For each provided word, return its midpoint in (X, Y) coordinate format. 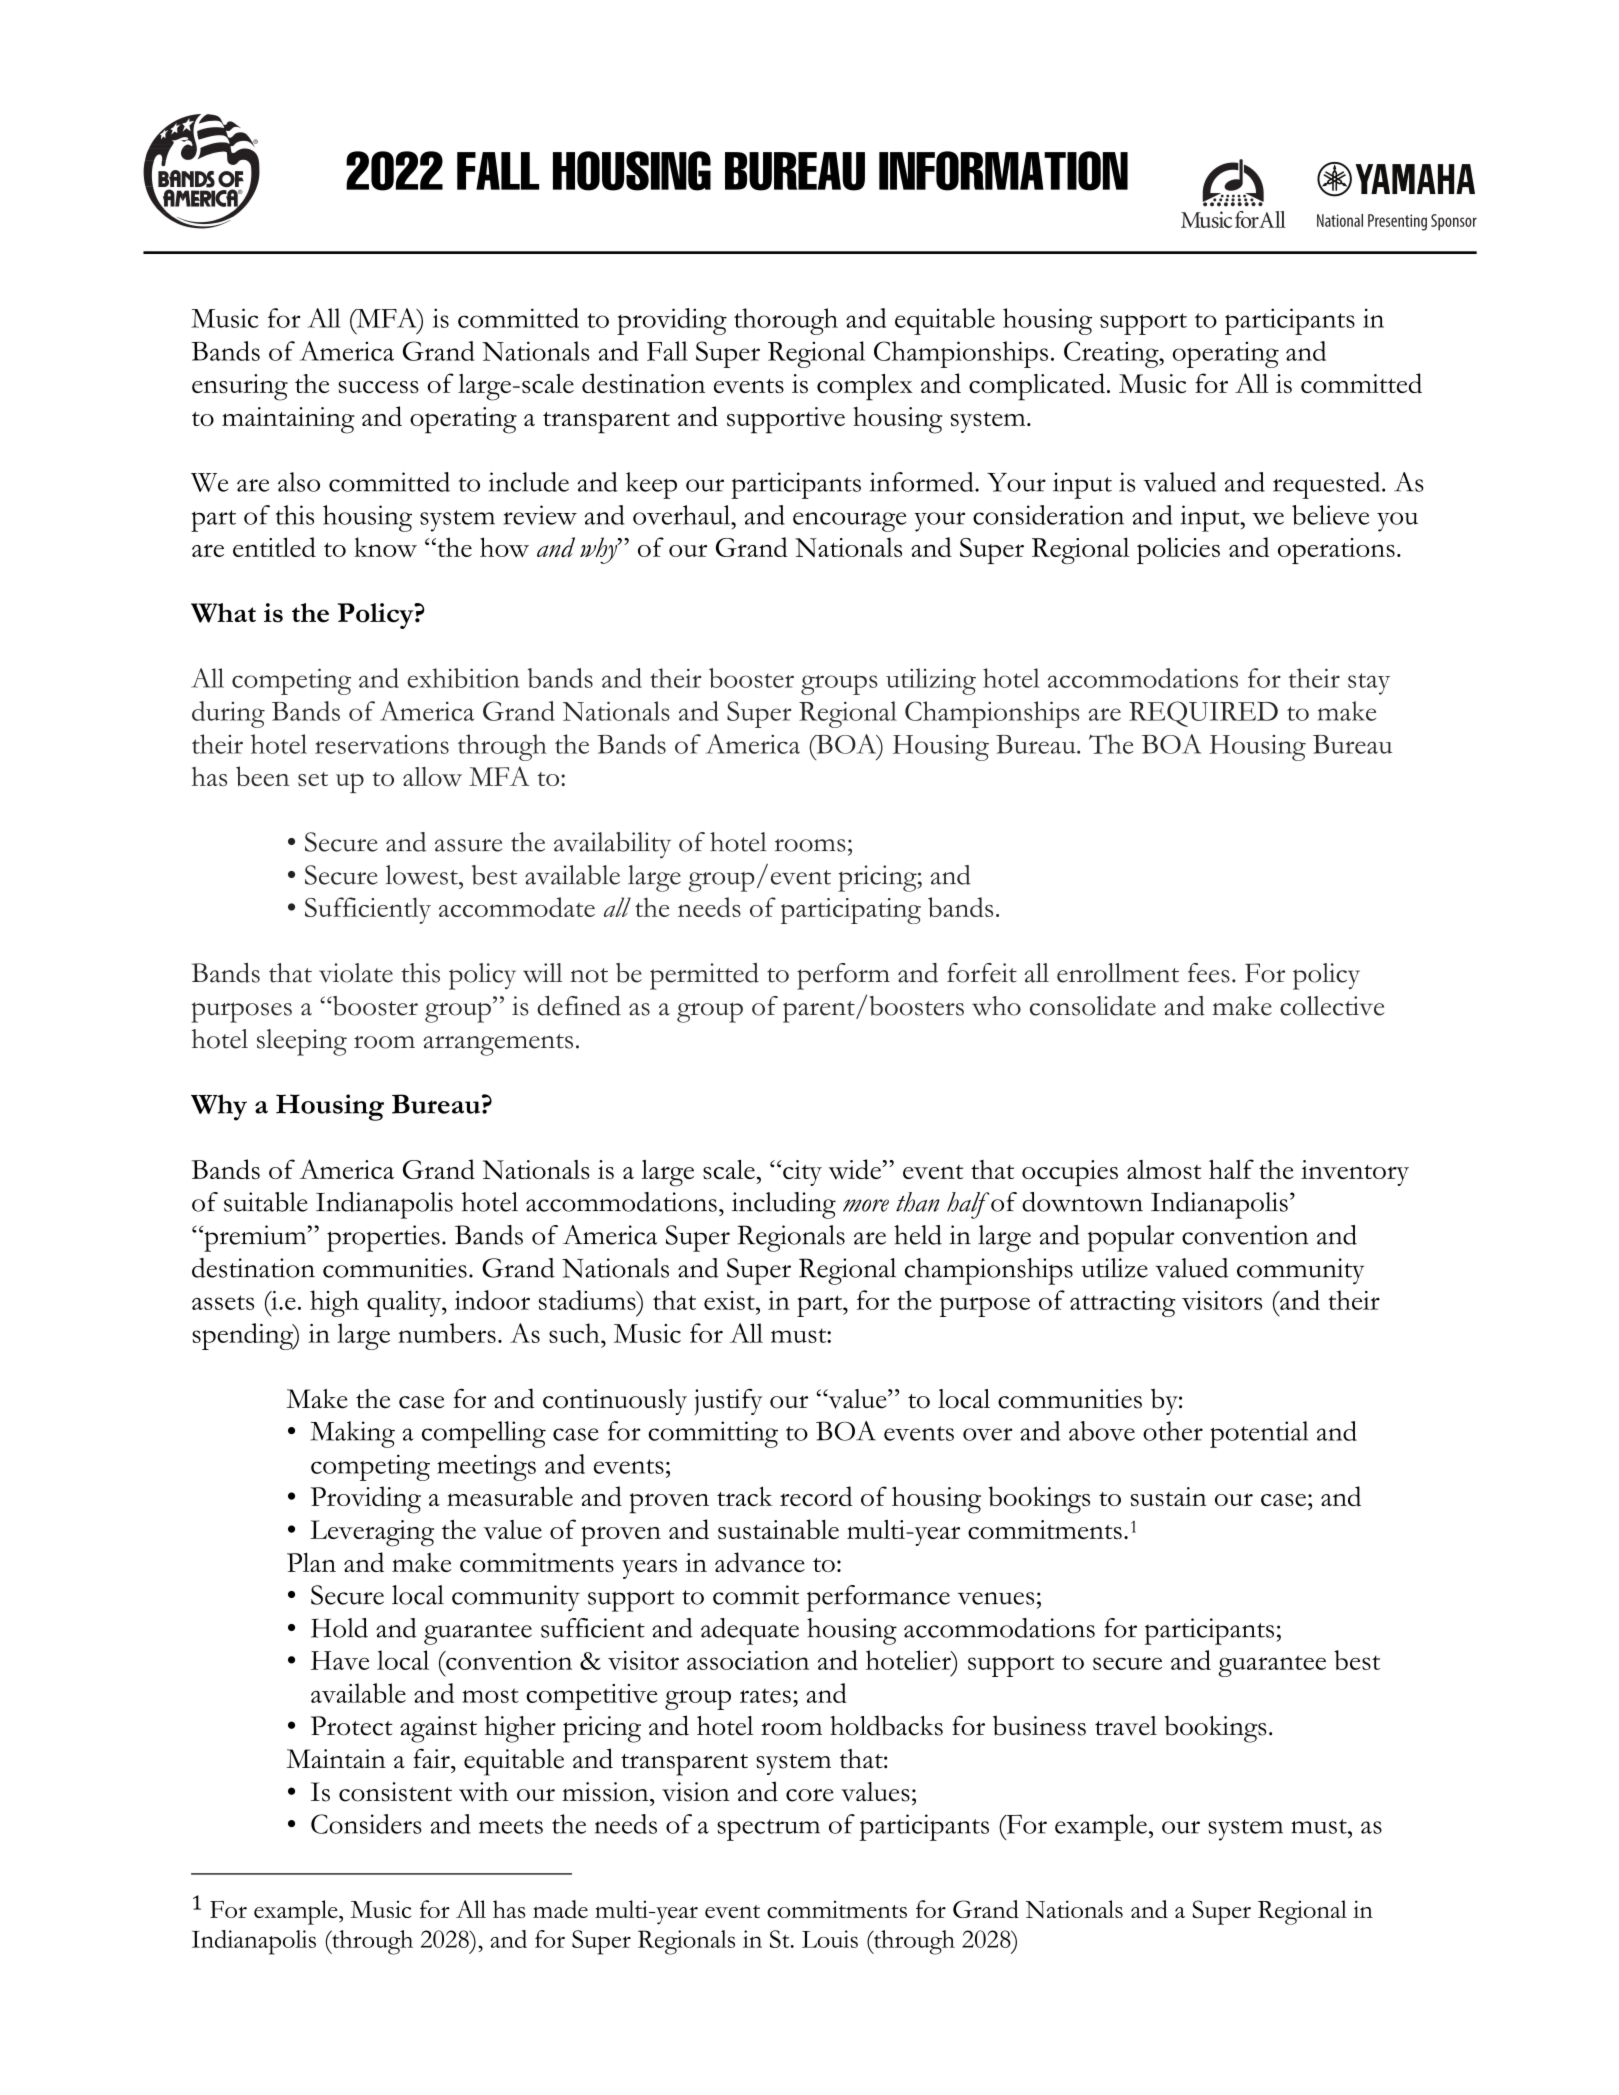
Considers (366, 1824)
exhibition (463, 678)
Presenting (1397, 222)
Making (352, 1434)
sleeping (302, 1042)
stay (1369, 684)
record (816, 1496)
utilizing (931, 681)
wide (854, 1169)
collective (1332, 1006)
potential (1259, 1434)
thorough (786, 321)
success (378, 387)
